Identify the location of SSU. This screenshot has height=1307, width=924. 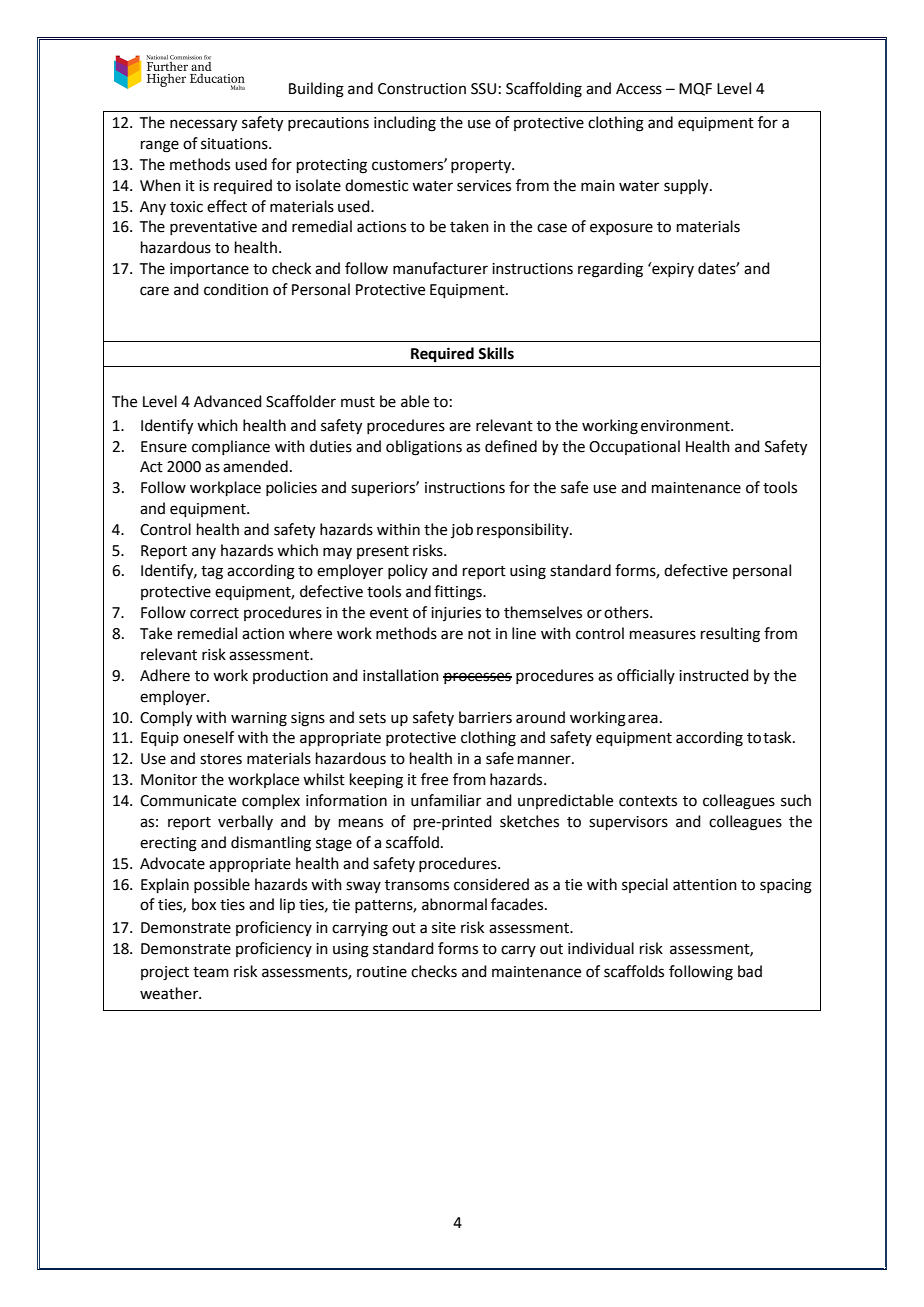
(483, 89).
